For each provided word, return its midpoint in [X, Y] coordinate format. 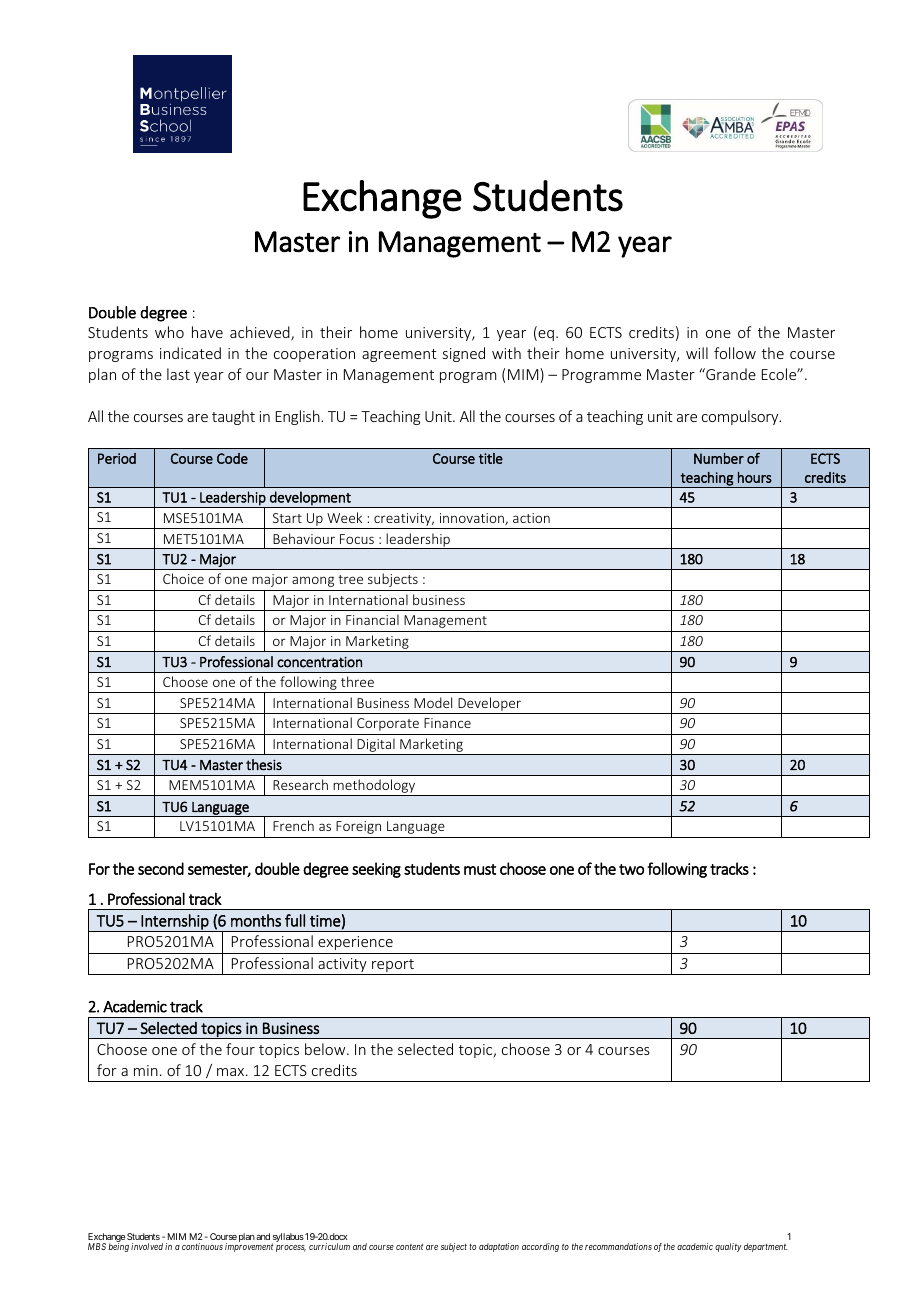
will [697, 353]
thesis [264, 764]
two [631, 869]
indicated [190, 353]
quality [728, 1247]
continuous [202, 1246]
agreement [399, 355]
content [409, 1247]
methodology [374, 787]
